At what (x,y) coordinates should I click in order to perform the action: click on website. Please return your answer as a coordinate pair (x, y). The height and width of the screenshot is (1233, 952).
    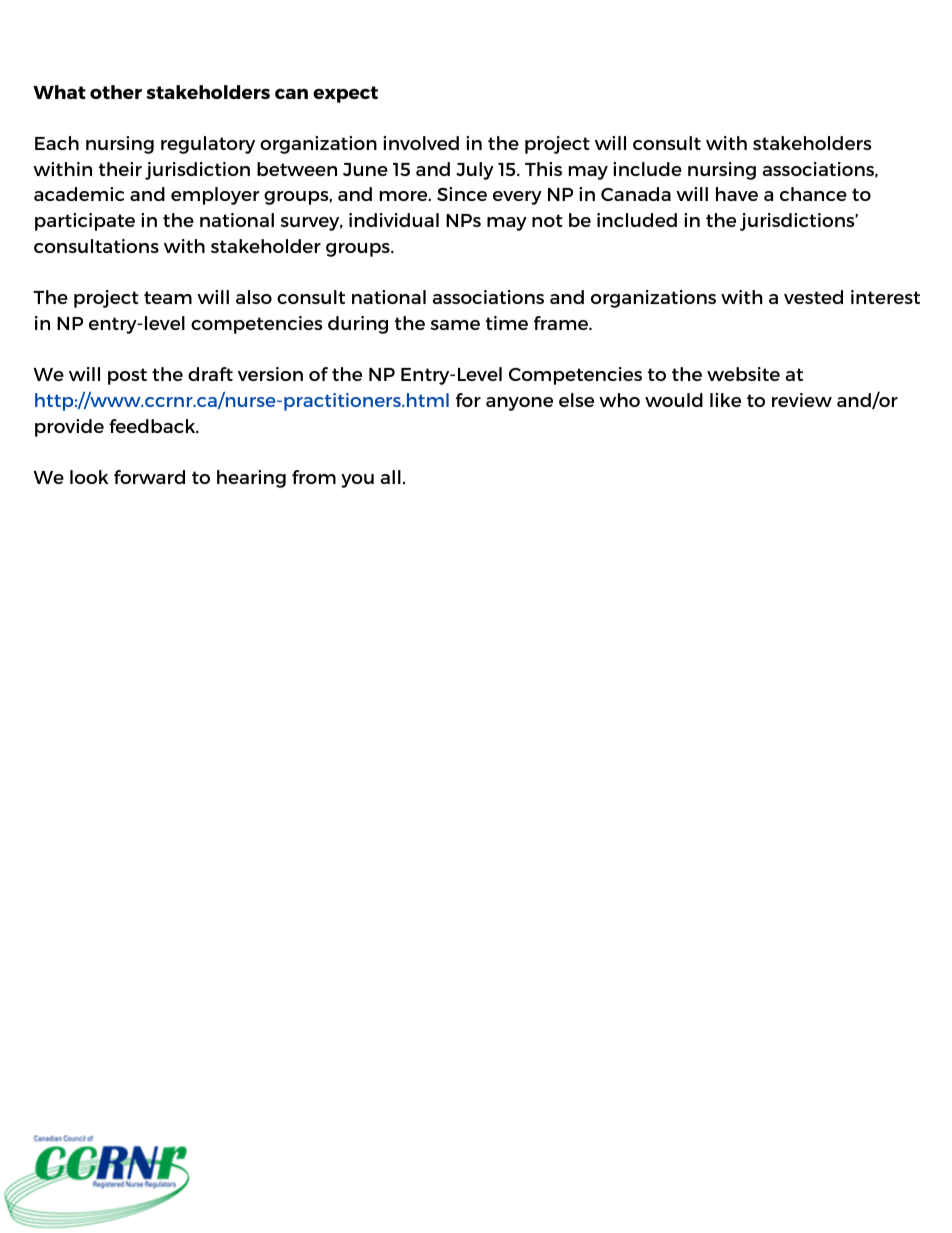
    Looking at the image, I should click on (743, 374).
